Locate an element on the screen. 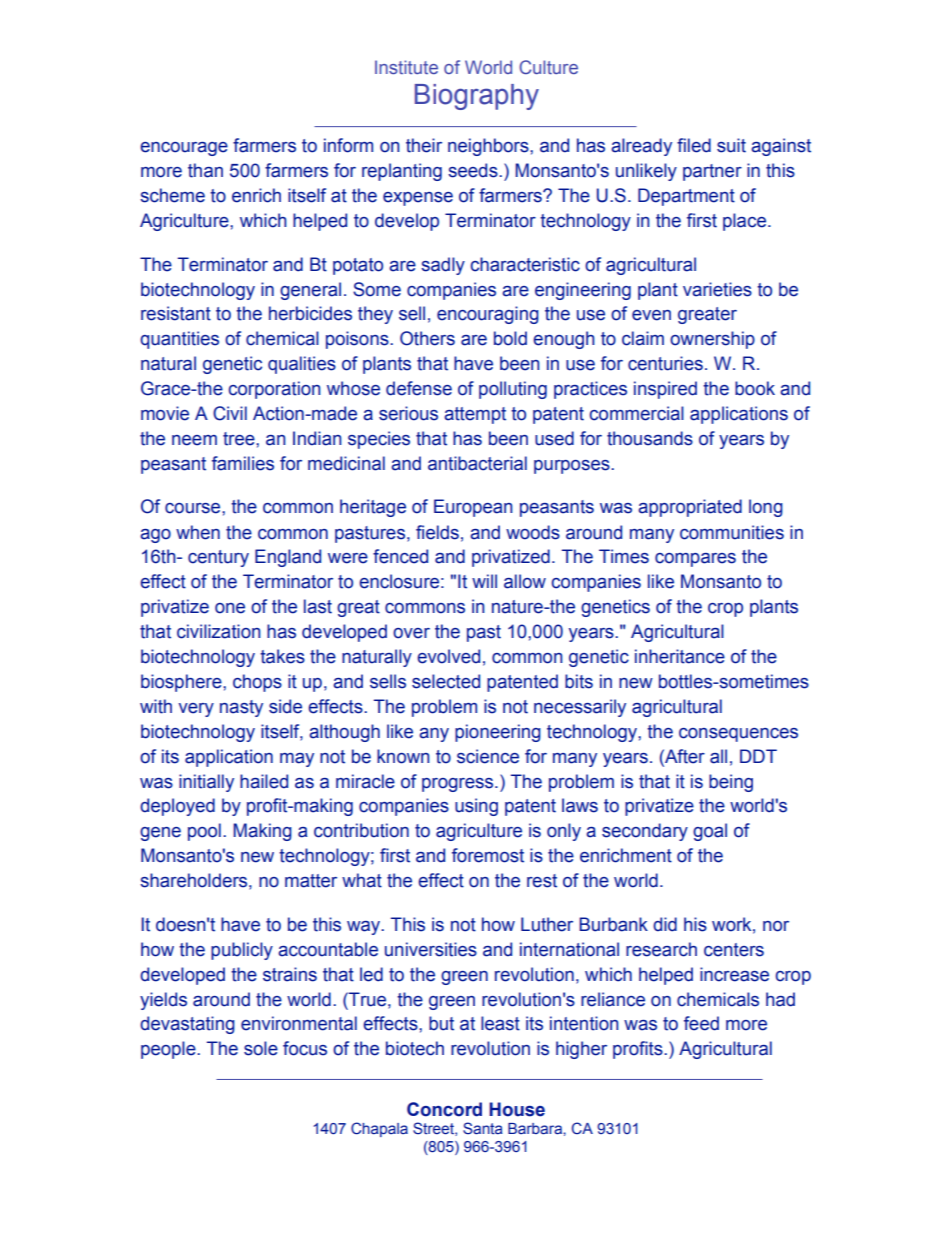  sole is located at coordinates (261, 1048).
